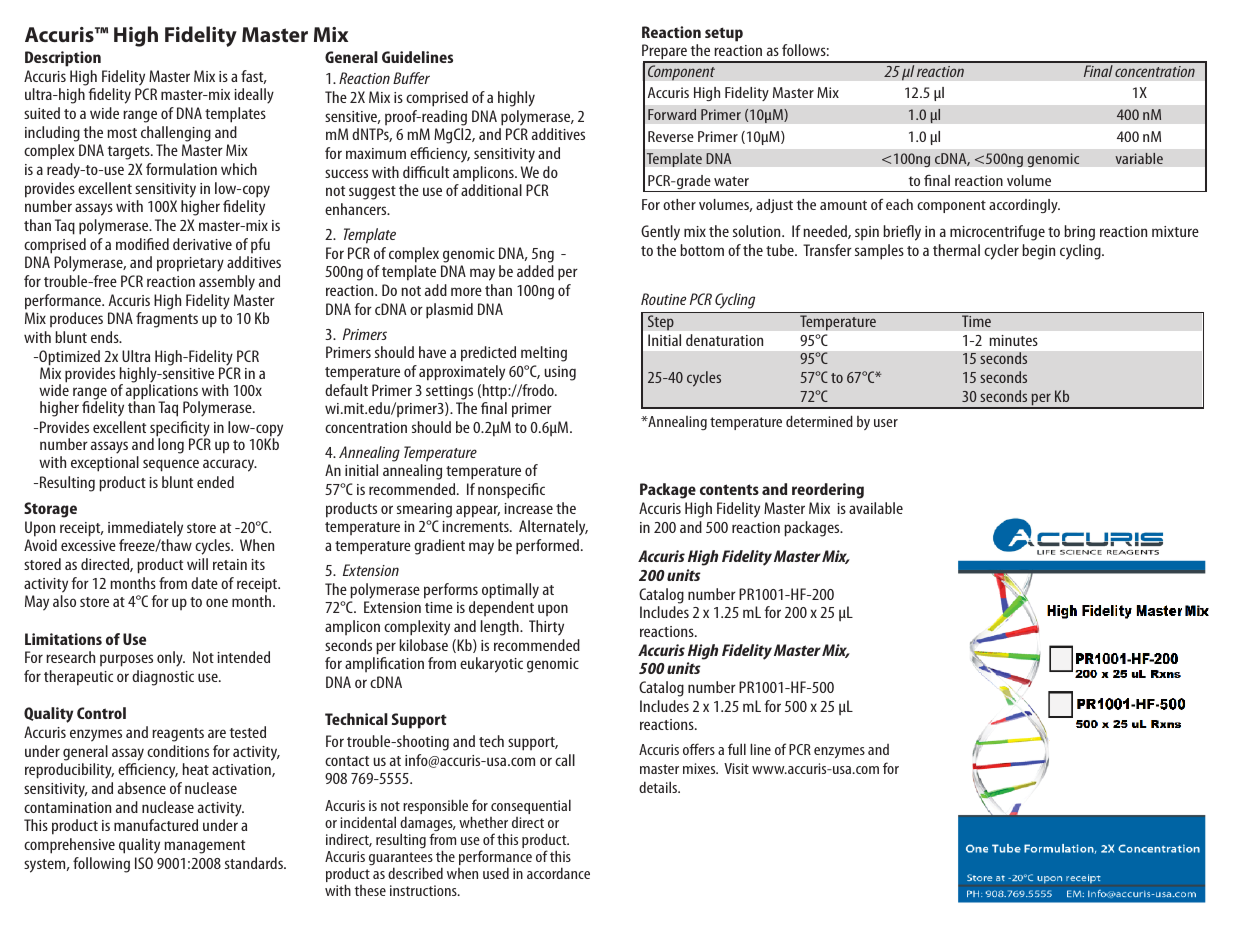 Image resolution: width=1233 pixels, height=952 pixels. Describe the element at coordinates (144, 863) in the page. I see `ISO` at that location.
